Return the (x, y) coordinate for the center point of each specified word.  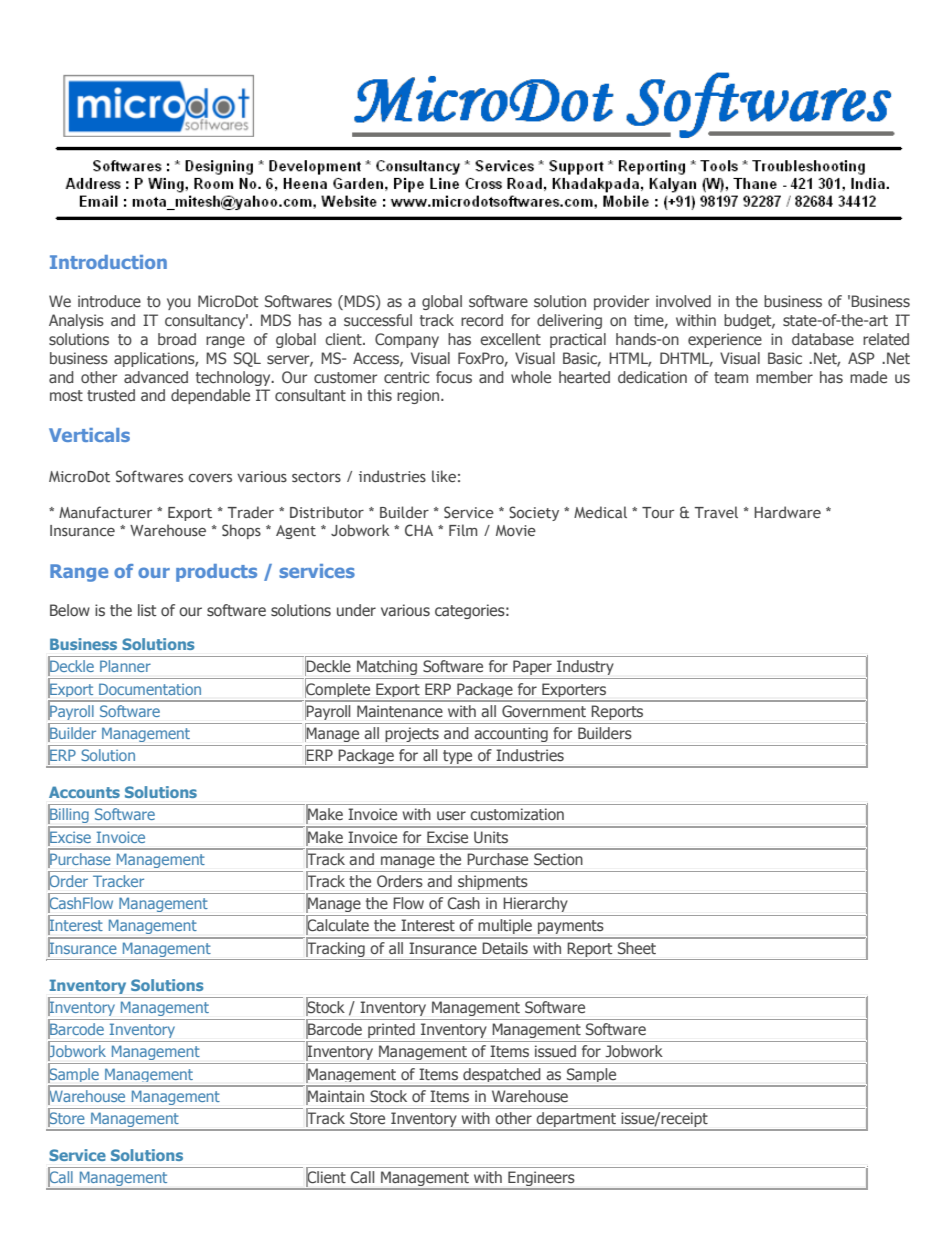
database (823, 339)
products (216, 573)
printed (391, 1030)
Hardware (787, 512)
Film (463, 530)
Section (558, 859)
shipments (492, 882)
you (179, 304)
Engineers (541, 1179)
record (482, 320)
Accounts (84, 792)
